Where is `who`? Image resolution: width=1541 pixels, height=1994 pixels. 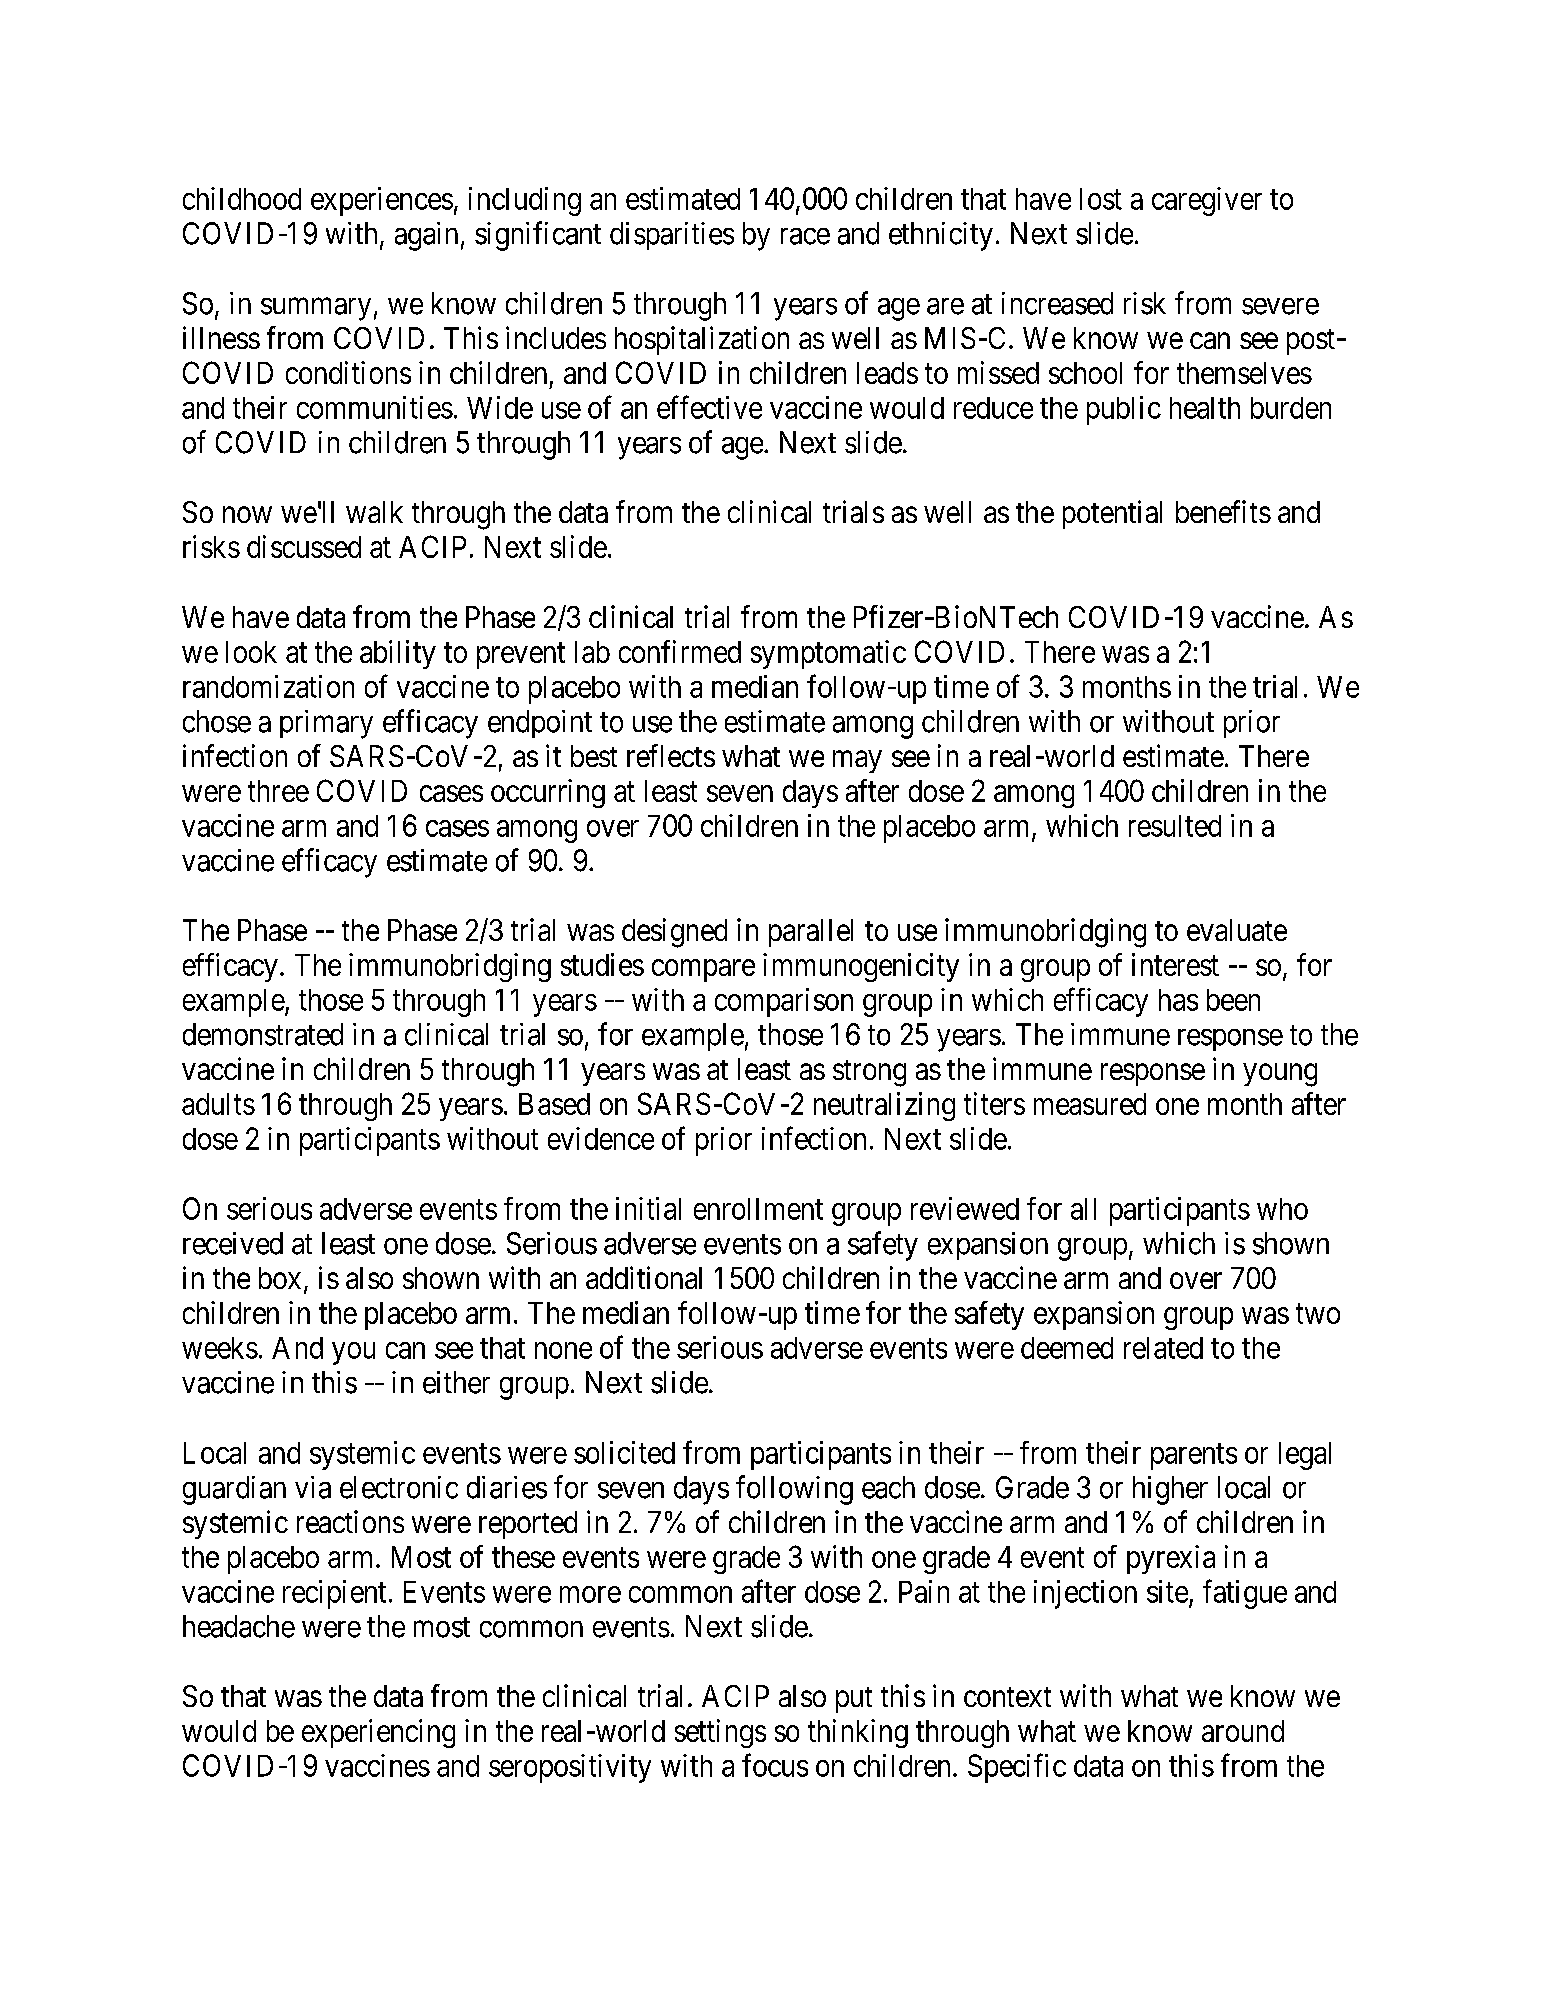
who is located at coordinates (1282, 1209).
